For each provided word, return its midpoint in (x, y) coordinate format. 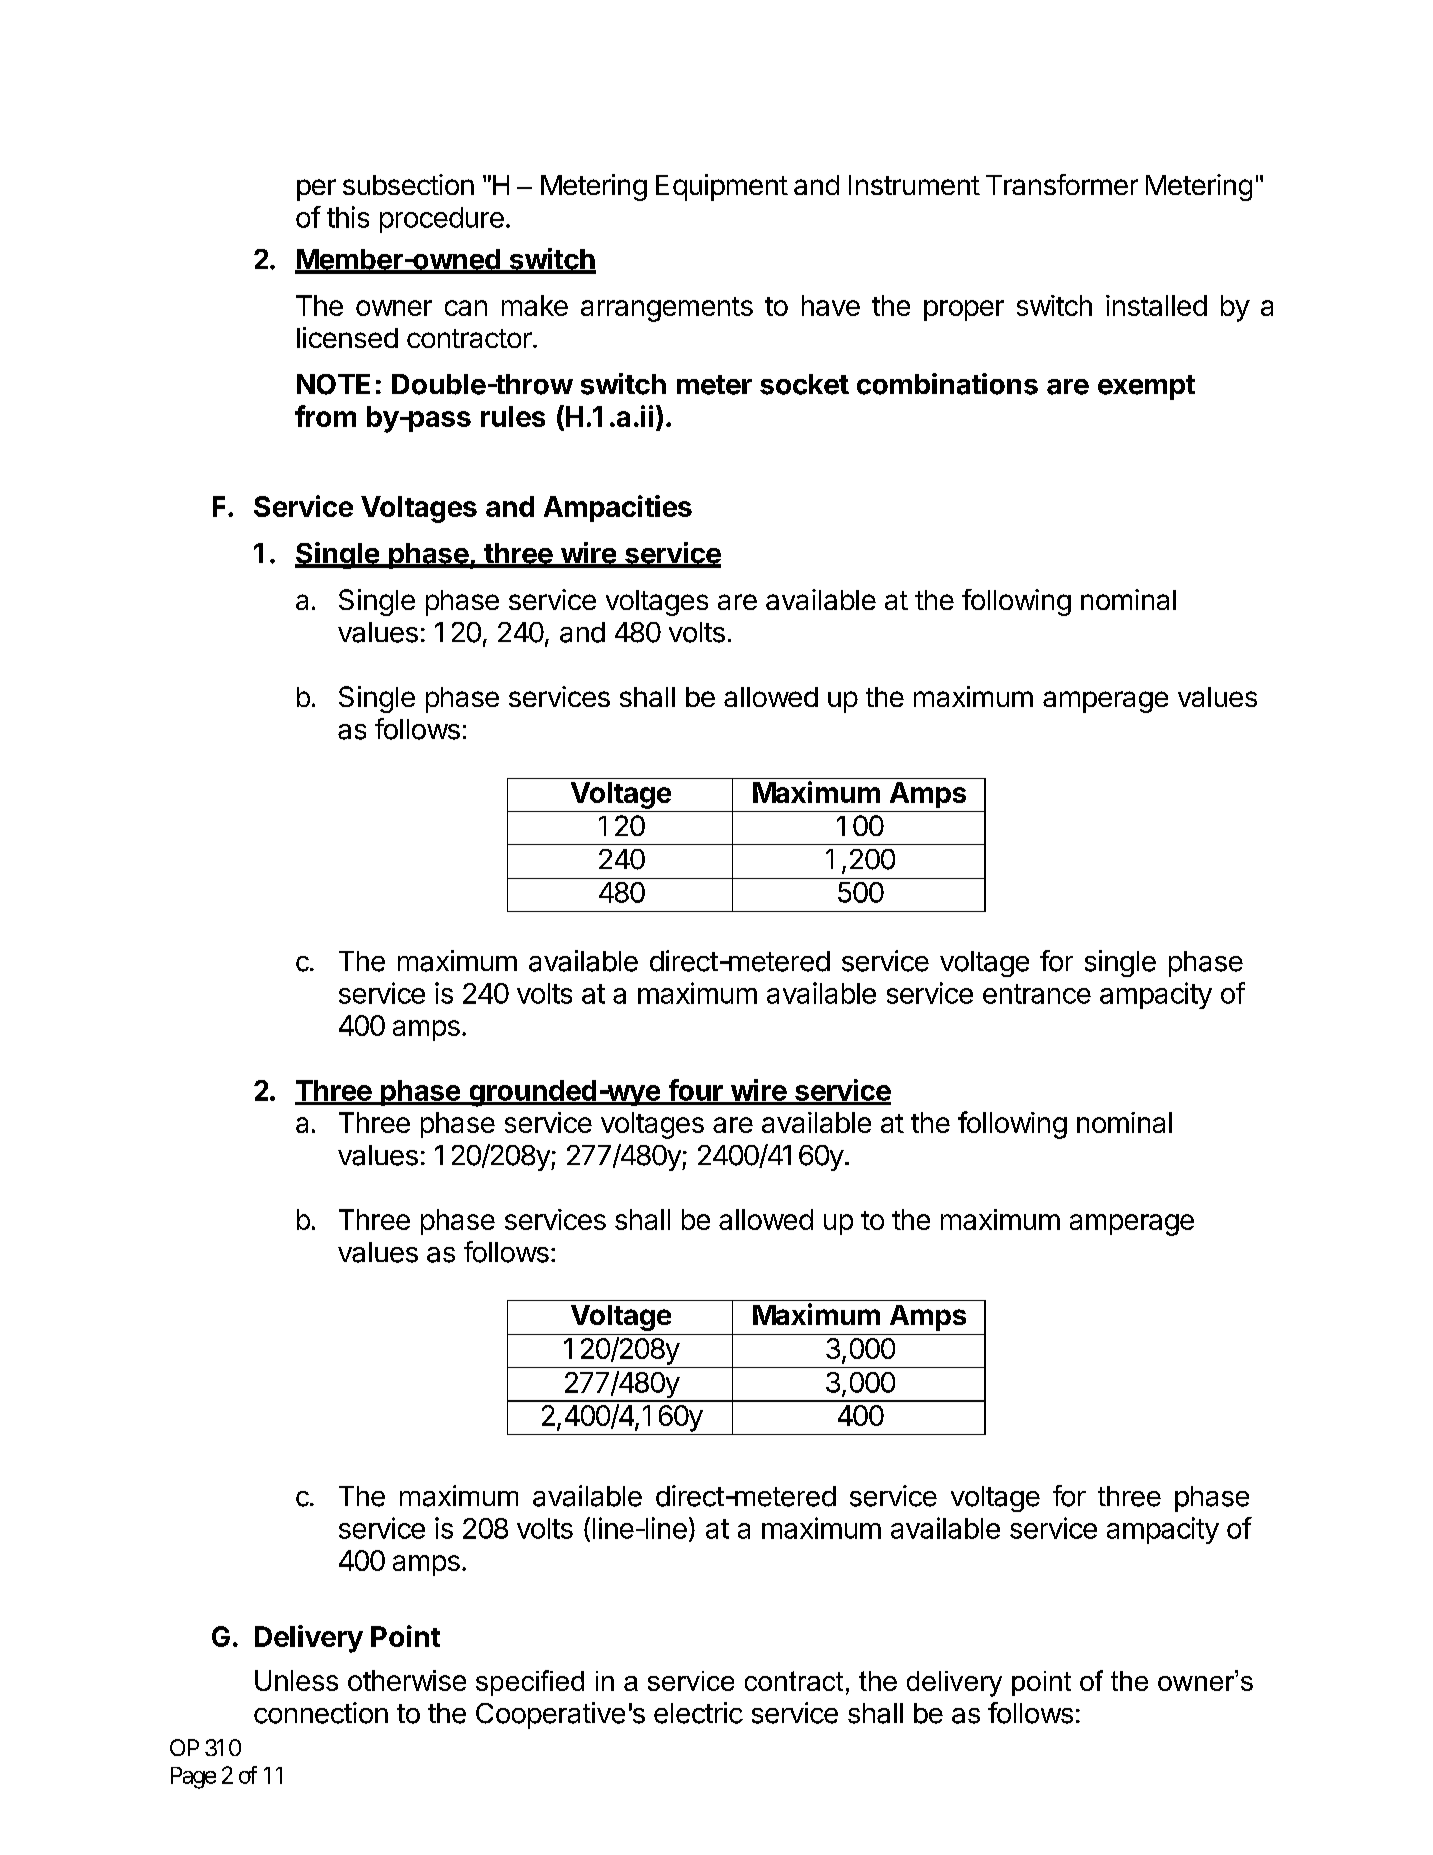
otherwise (407, 1680)
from (325, 416)
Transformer (1062, 184)
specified (530, 1683)
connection (321, 1713)
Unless (296, 1680)
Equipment (722, 187)
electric (698, 1713)
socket (804, 384)
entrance (1037, 994)
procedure (442, 220)
